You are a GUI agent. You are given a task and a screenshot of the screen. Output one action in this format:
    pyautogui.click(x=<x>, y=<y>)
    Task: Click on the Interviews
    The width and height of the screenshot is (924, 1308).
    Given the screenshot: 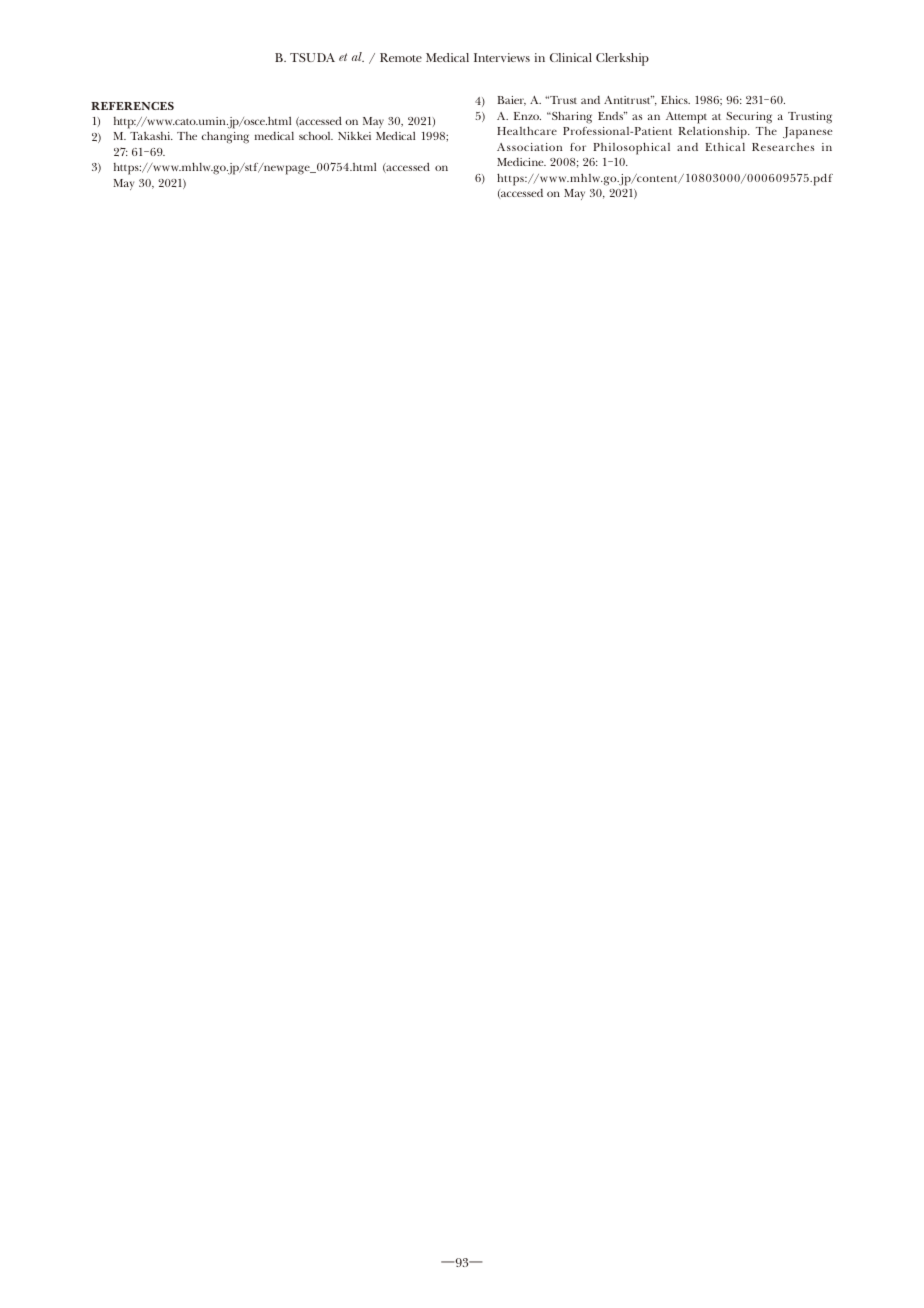 What is the action you would take?
    pyautogui.click(x=502, y=57)
